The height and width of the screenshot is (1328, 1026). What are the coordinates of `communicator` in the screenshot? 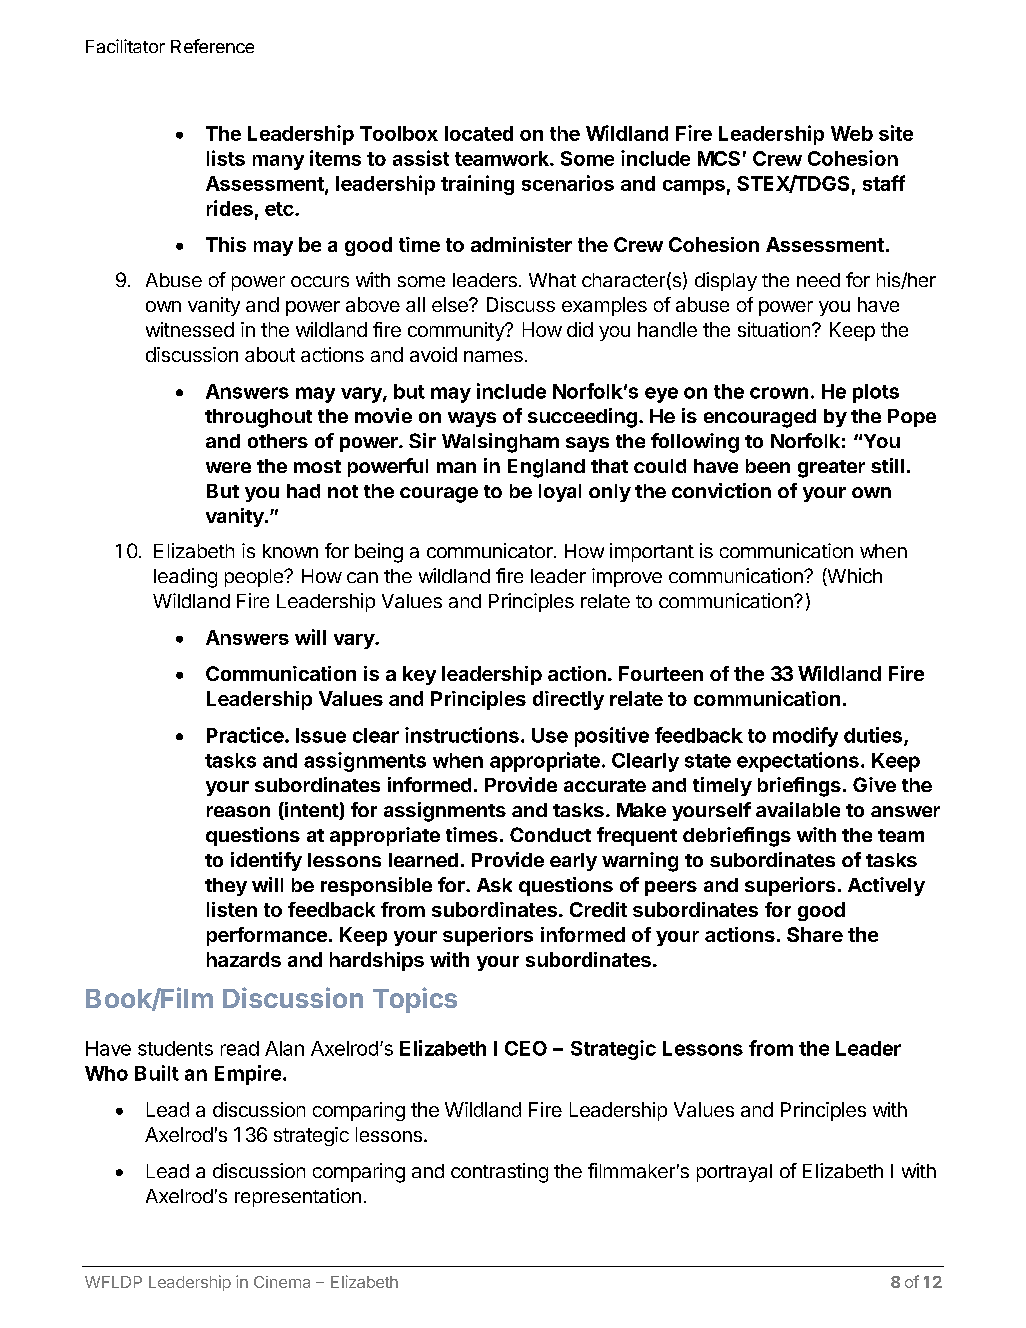 It's located at (491, 550).
